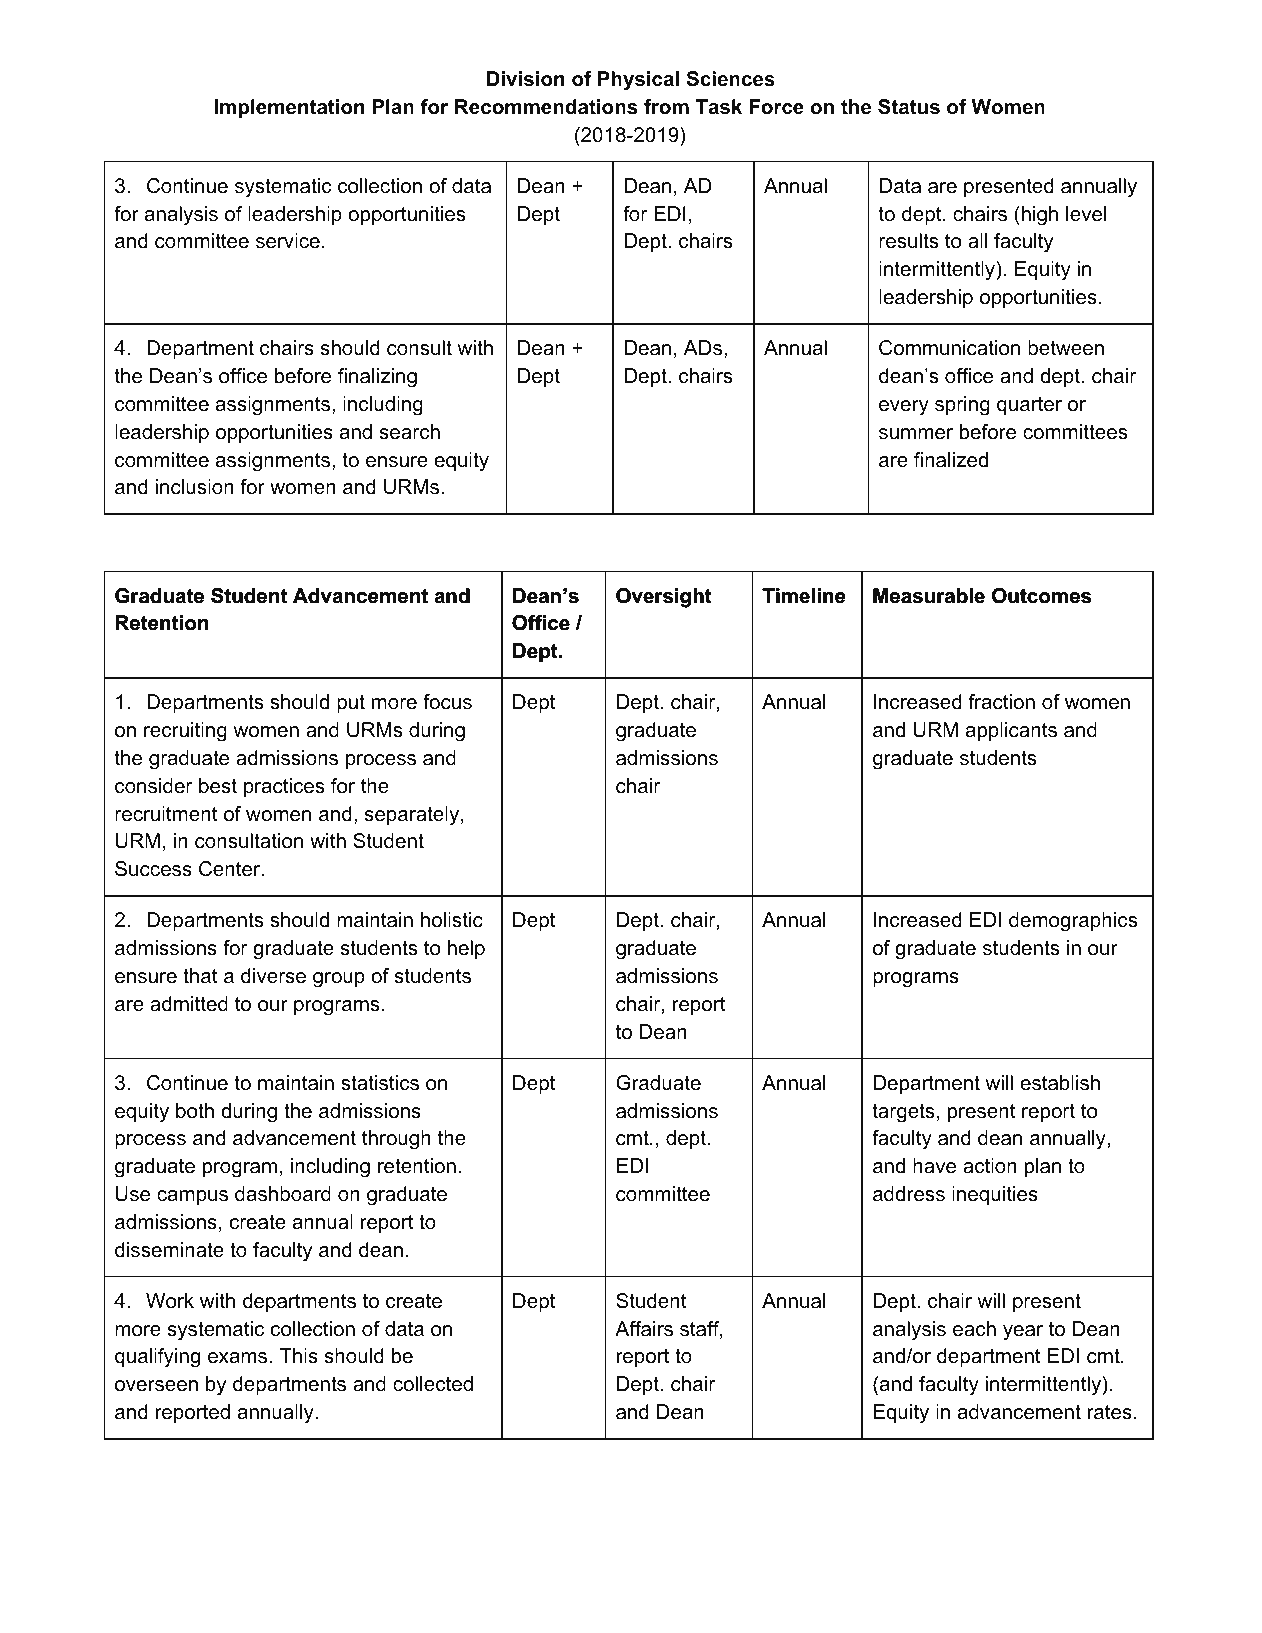  I want to click on from, so click(666, 107).
